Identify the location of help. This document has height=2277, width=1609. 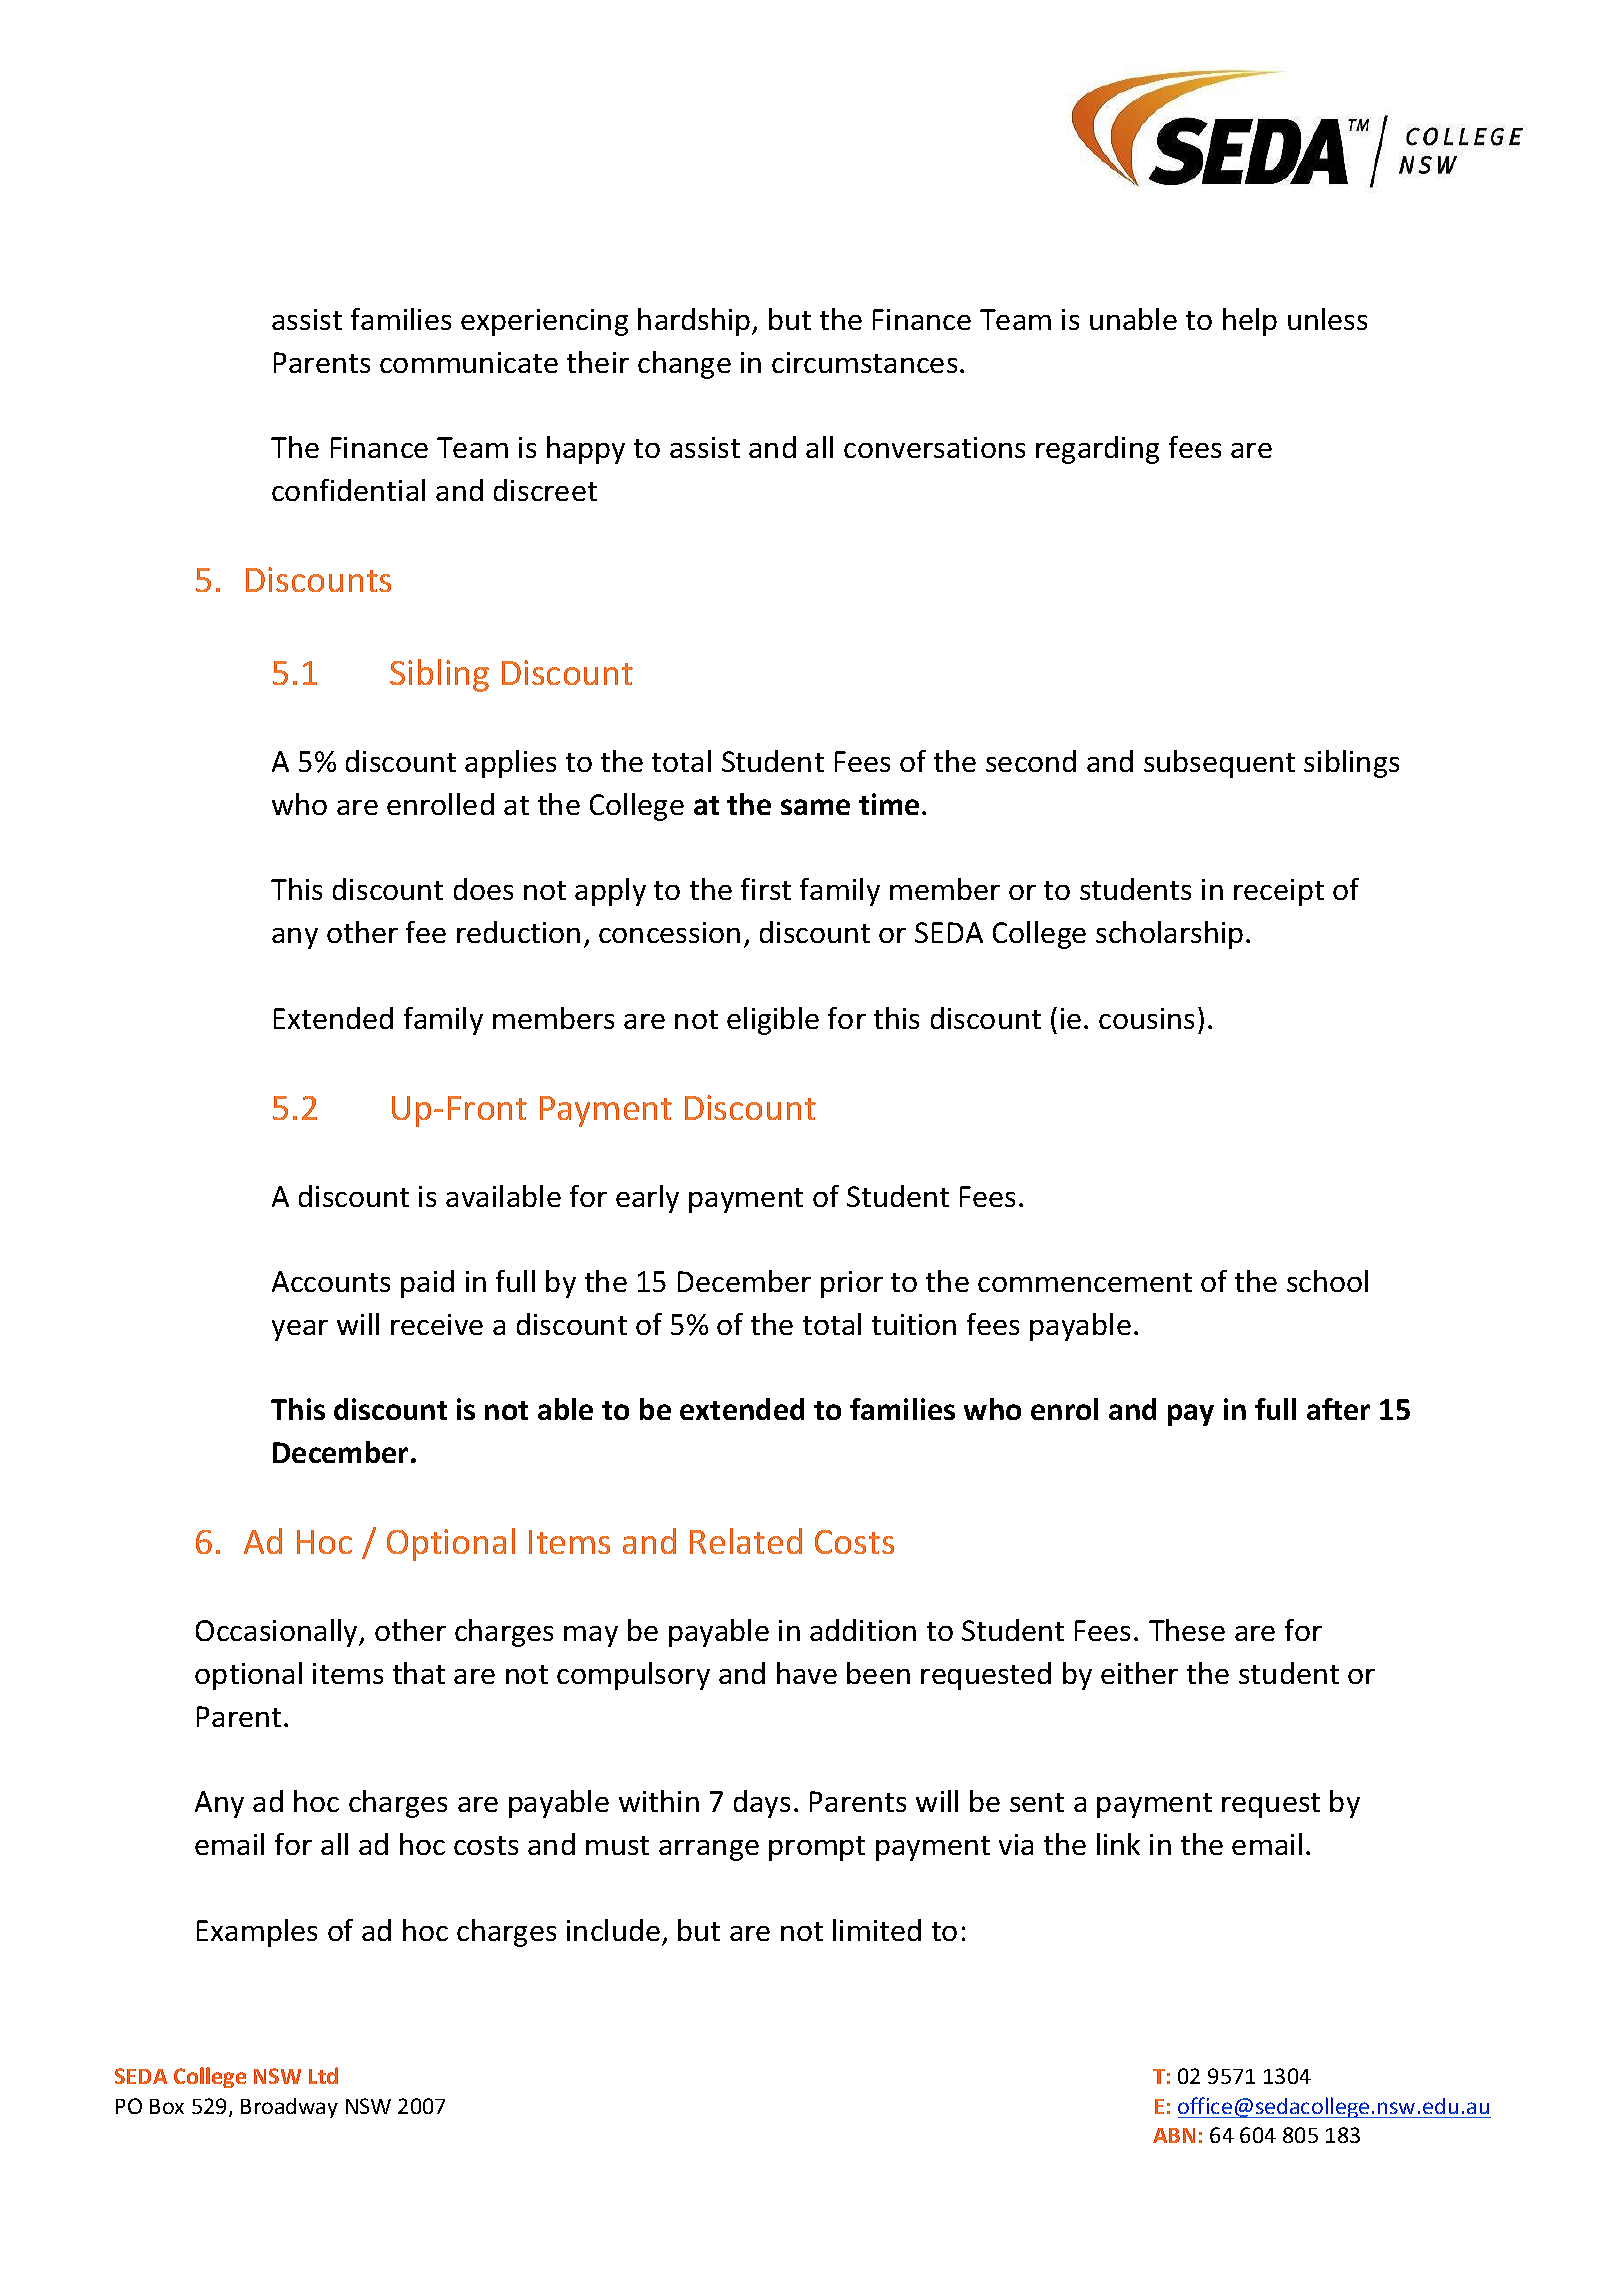
(1250, 322).
